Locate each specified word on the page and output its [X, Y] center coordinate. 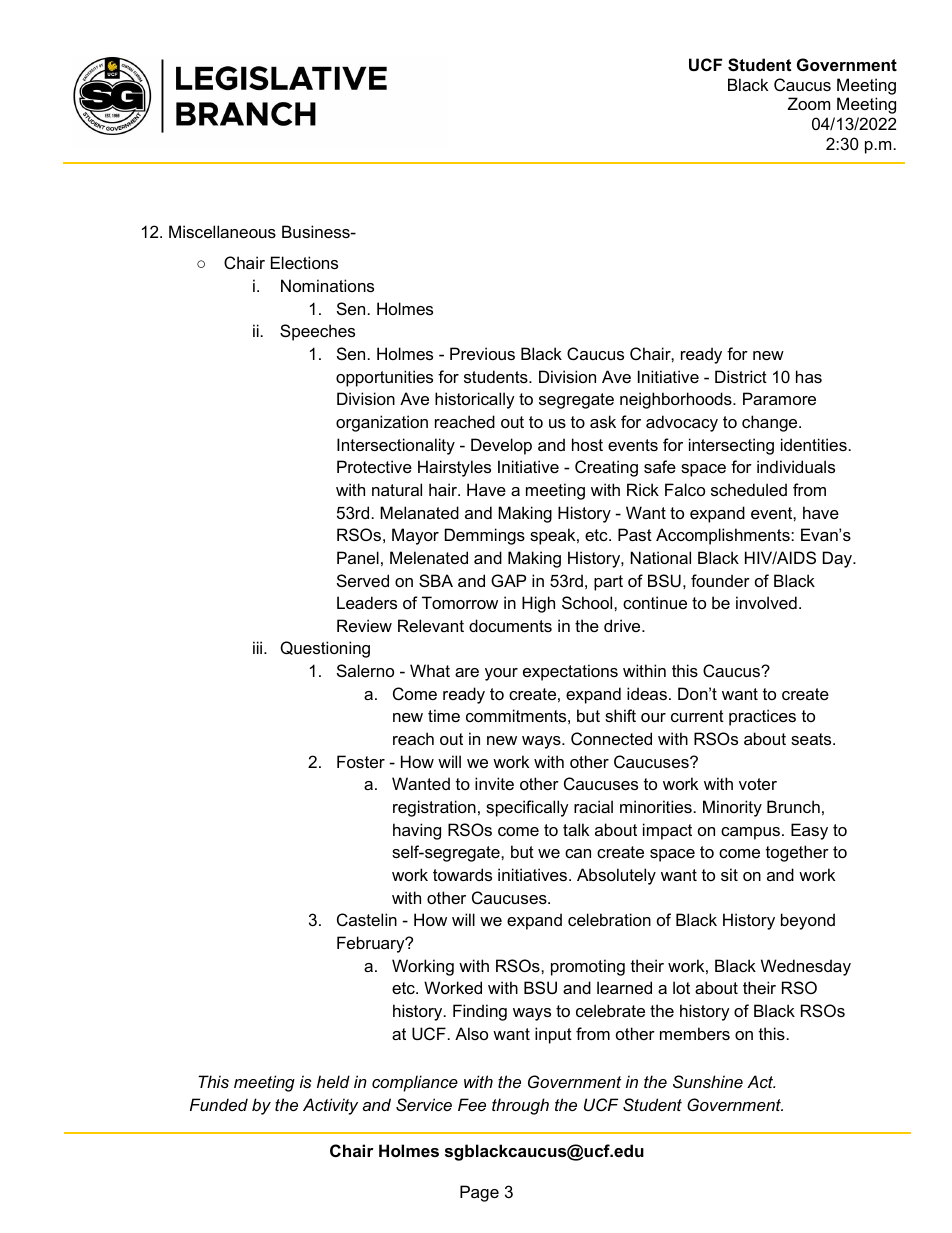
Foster [361, 761]
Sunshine [708, 1081]
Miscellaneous [222, 231]
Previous [482, 353]
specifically [527, 808]
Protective [374, 466]
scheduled [749, 489]
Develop [501, 446]
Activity [330, 1106]
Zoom [809, 103]
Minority [732, 808]
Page [479, 1193]
